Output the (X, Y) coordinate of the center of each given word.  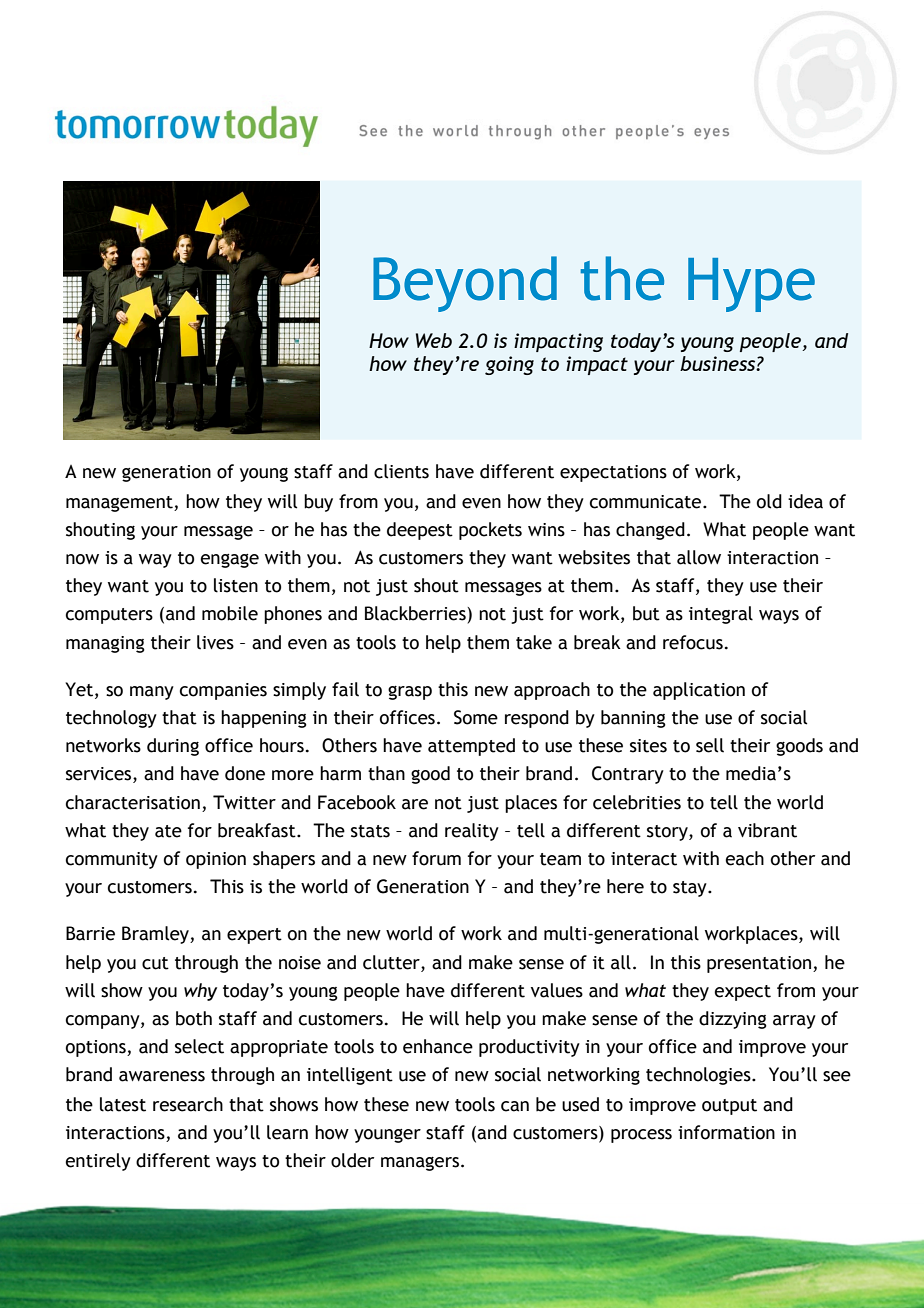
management (120, 504)
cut (155, 963)
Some (476, 717)
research (188, 1104)
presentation (759, 964)
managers (420, 1163)
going (509, 365)
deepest (420, 531)
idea (805, 501)
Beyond (465, 284)
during (173, 747)
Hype (751, 285)
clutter (392, 963)
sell (710, 745)
